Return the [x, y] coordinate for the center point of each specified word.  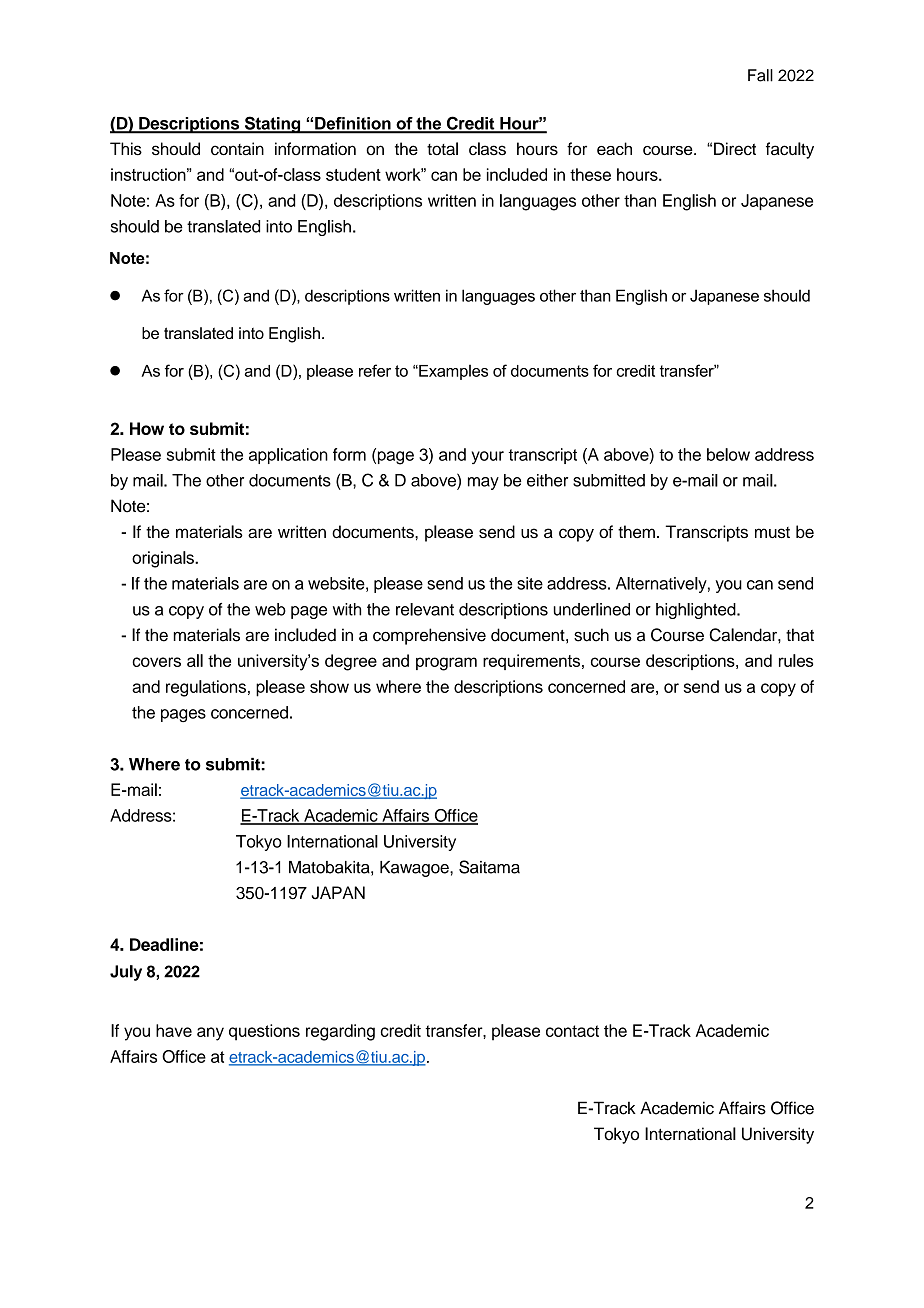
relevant [425, 609]
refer [375, 370]
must [772, 532]
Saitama [489, 867]
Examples [452, 372]
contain [237, 149]
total [442, 149]
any [210, 1034]
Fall [760, 75]
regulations [206, 688]
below [728, 454]
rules [796, 660]
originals [164, 559]
